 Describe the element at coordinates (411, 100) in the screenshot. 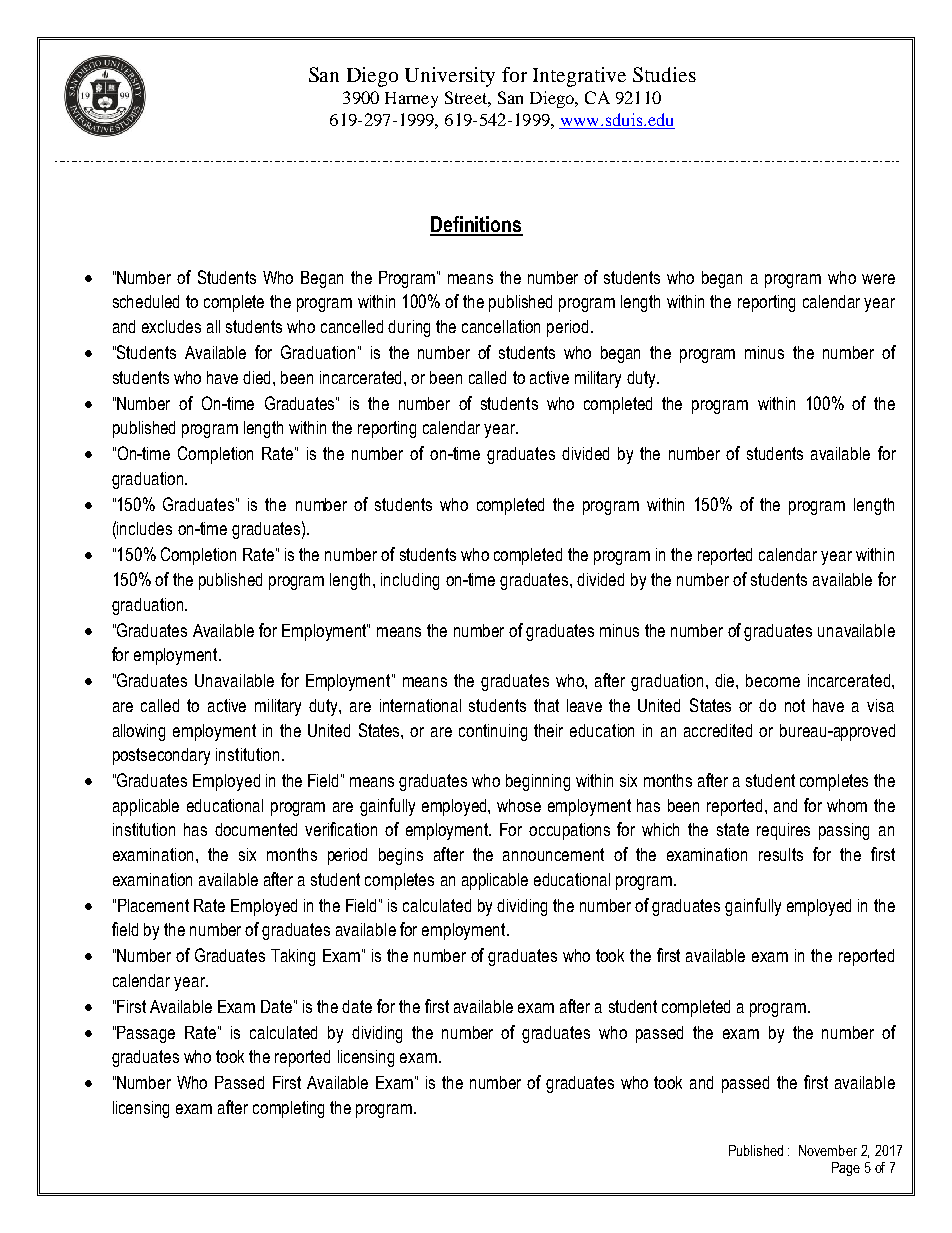

I see `Harney` at that location.
